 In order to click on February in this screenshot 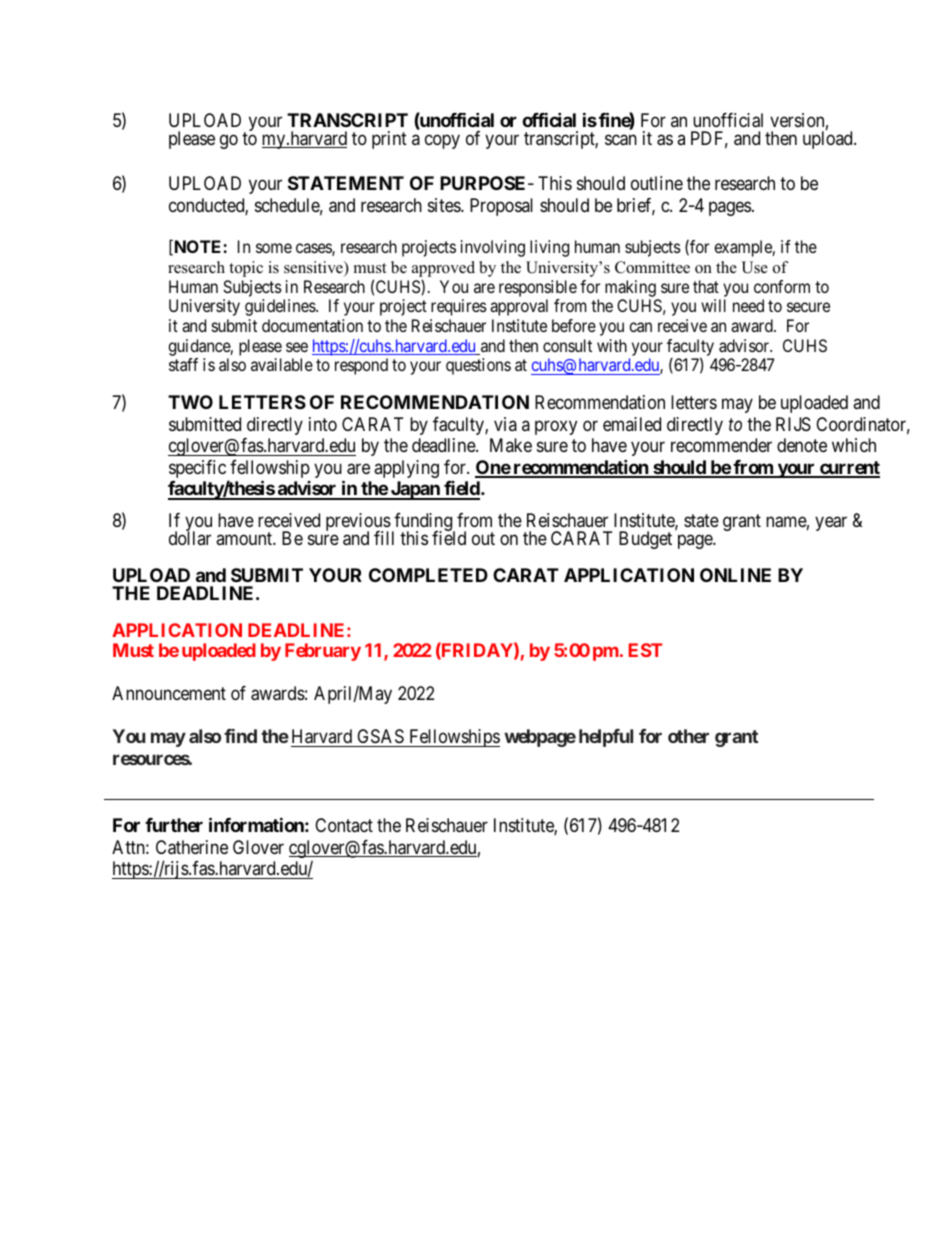, I will do `click(323, 652)`.
